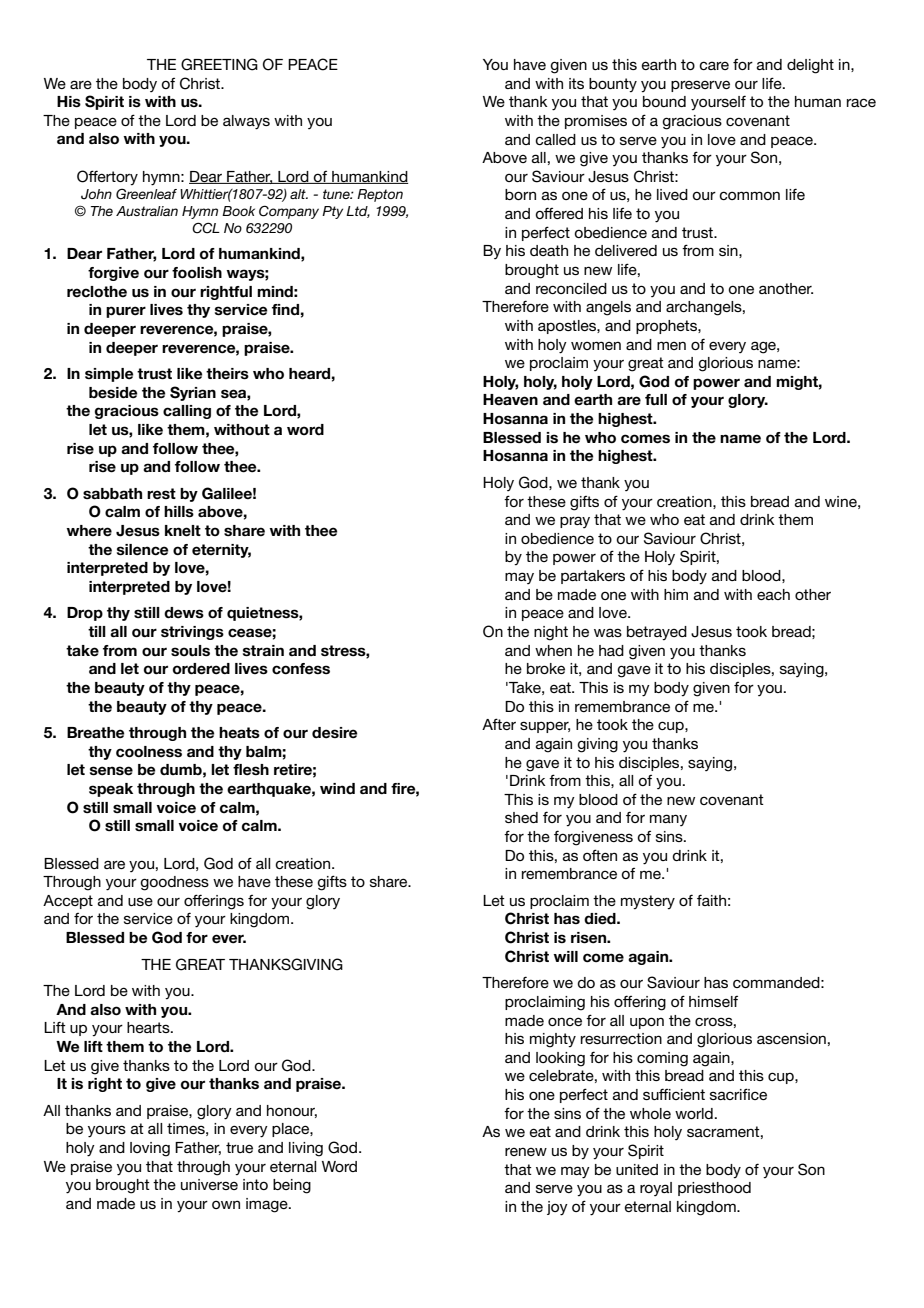  I want to click on delight, so click(810, 66).
